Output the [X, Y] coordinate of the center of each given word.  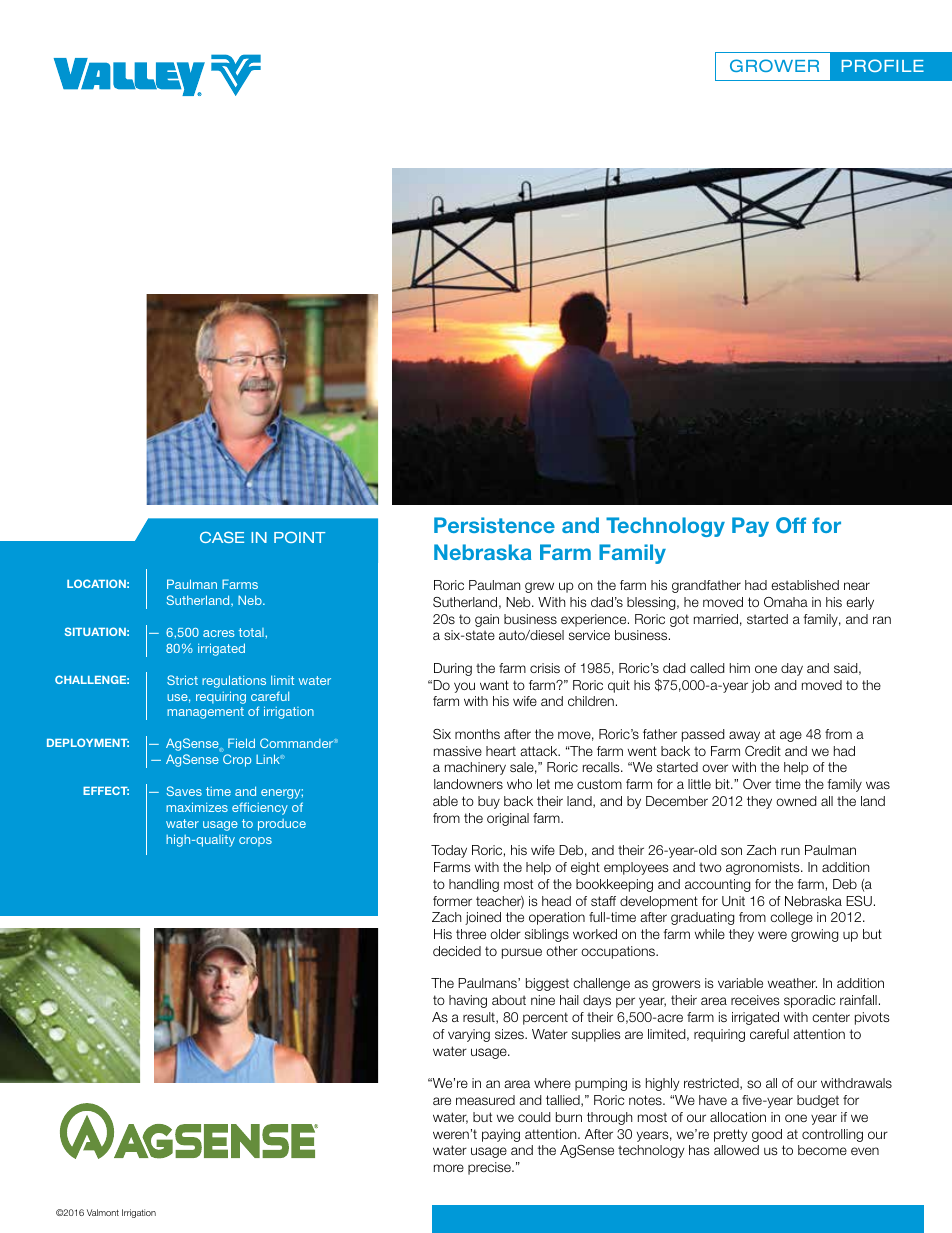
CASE [222, 537]
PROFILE [883, 65]
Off [791, 525]
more [449, 1168]
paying [501, 1135]
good [767, 1135]
